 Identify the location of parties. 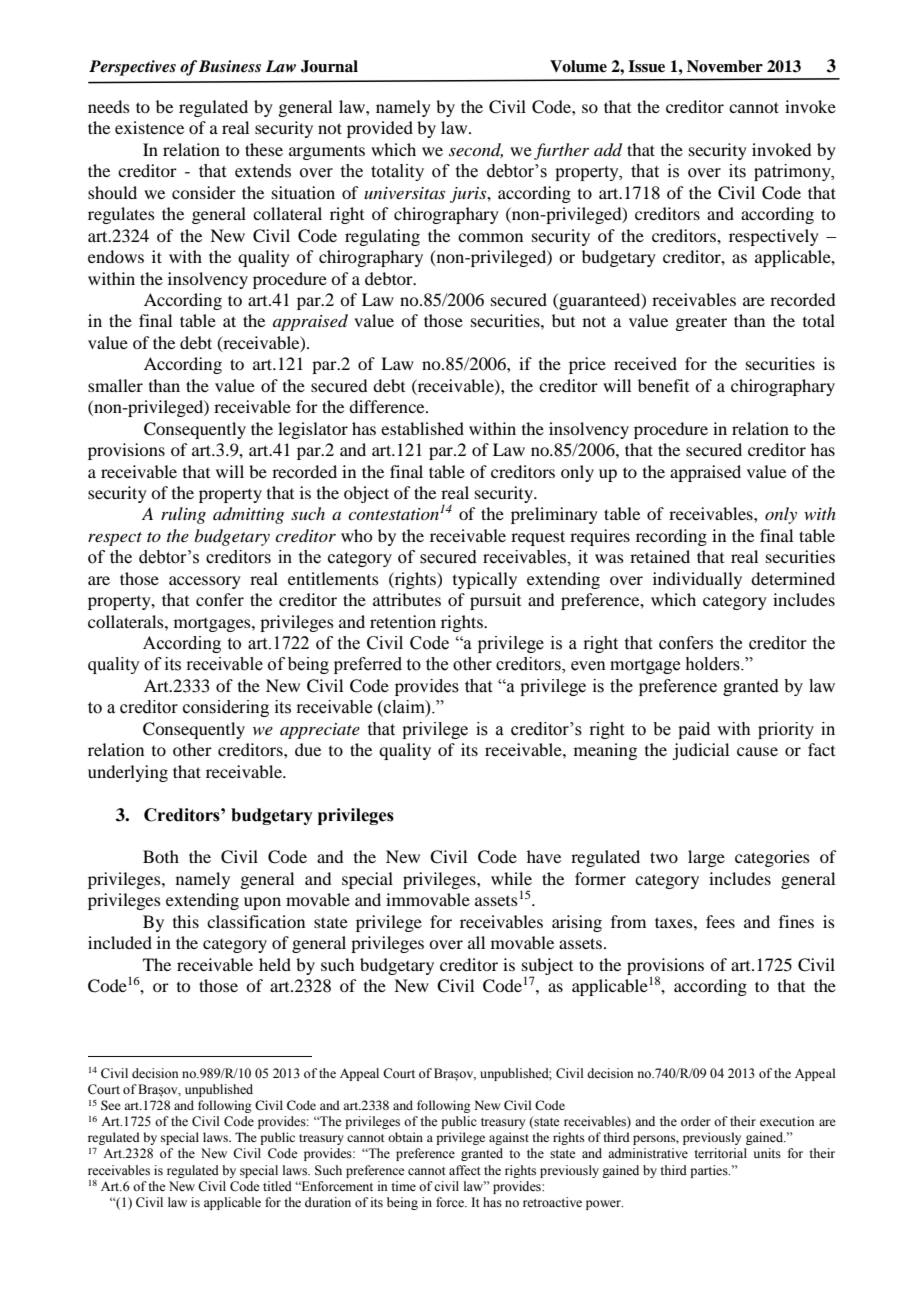
(710, 1171).
